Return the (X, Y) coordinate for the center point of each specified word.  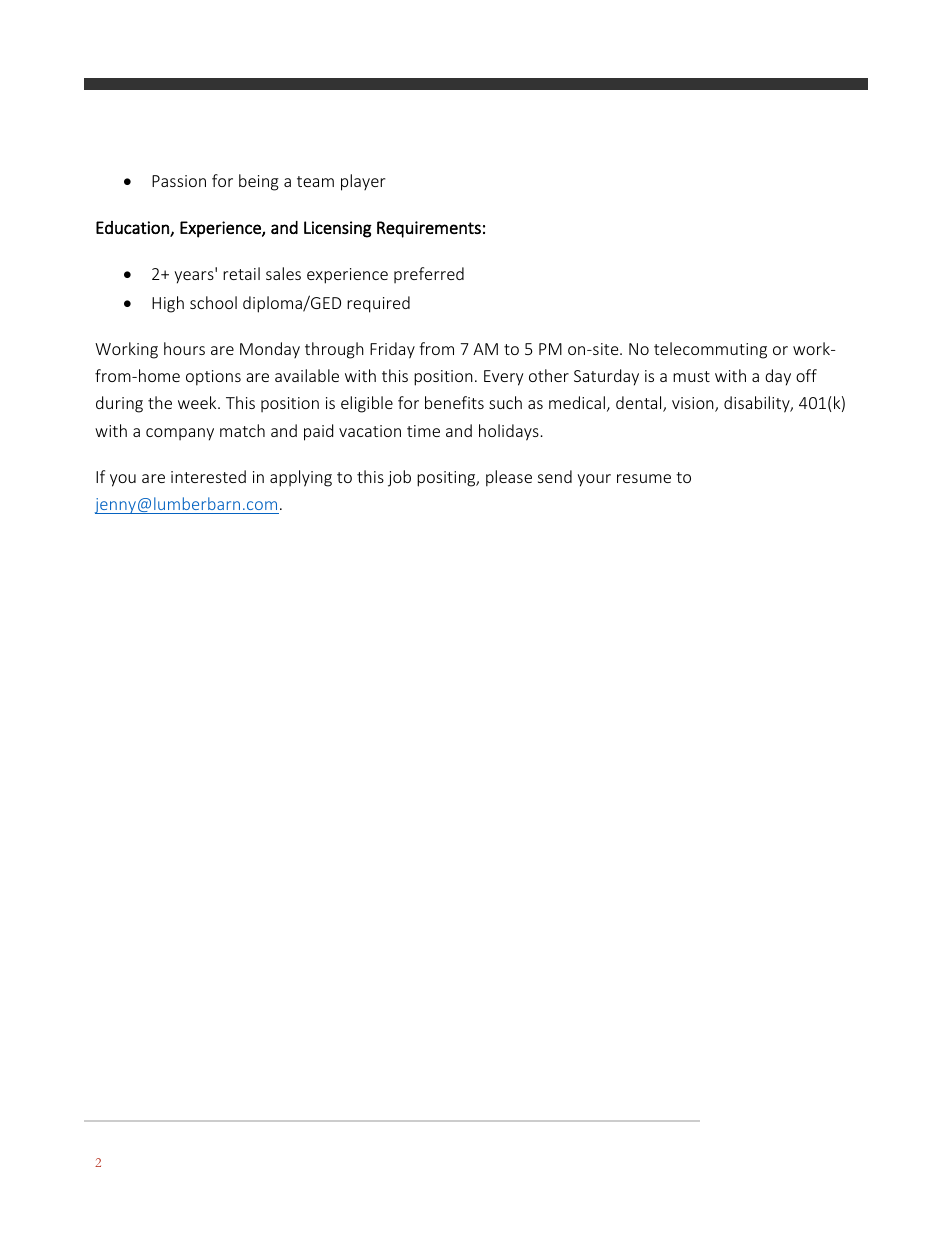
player (363, 182)
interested (208, 476)
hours (184, 348)
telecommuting (710, 350)
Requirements (429, 229)
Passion (179, 181)
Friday (392, 350)
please (509, 478)
